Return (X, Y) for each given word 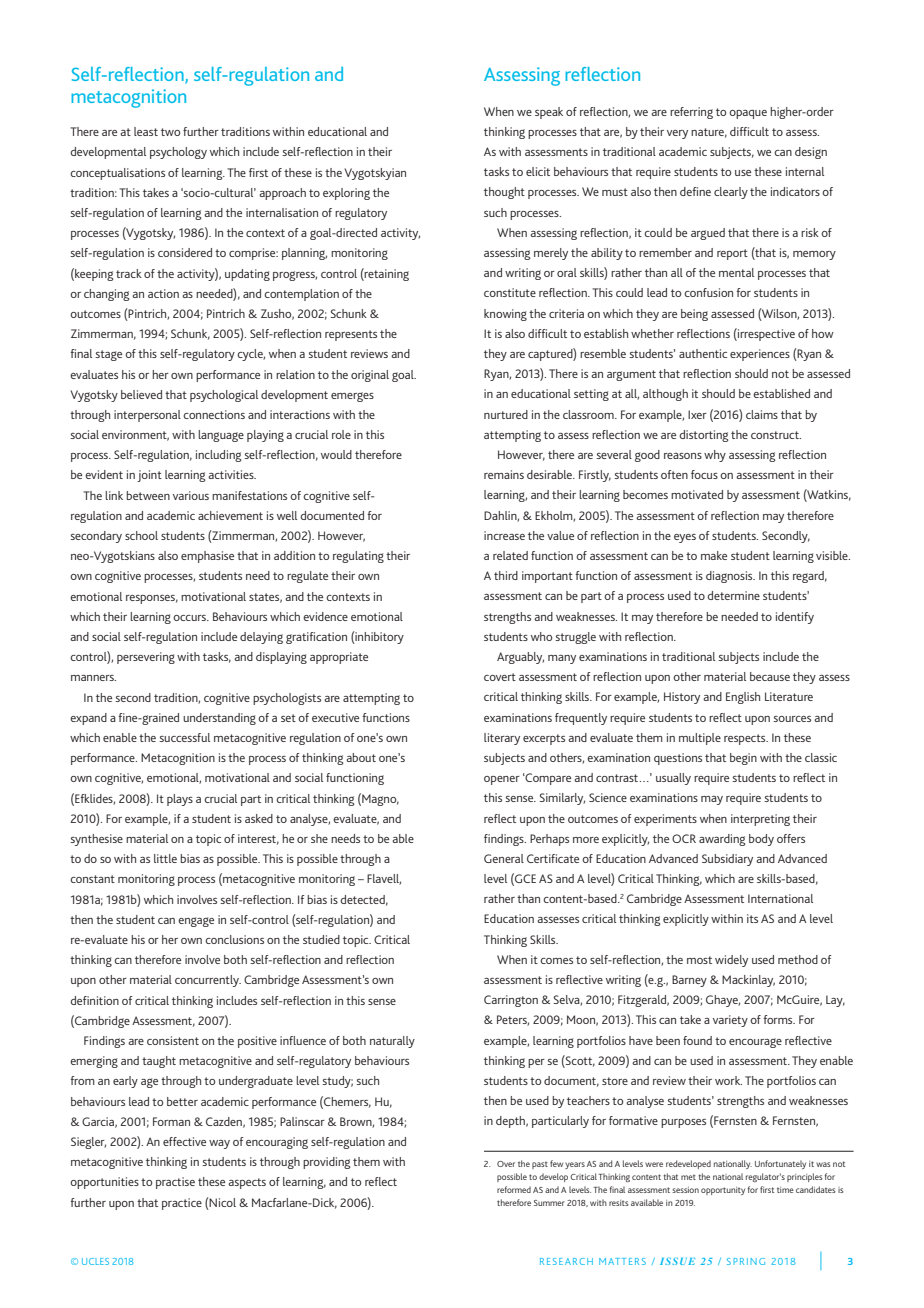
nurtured (506, 414)
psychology (178, 153)
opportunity (723, 1191)
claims (762, 414)
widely (731, 961)
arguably (520, 658)
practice (182, 1204)
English (743, 698)
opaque (748, 114)
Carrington (511, 1001)
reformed (514, 1189)
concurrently (208, 981)
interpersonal (147, 416)
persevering (146, 658)
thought (504, 193)
